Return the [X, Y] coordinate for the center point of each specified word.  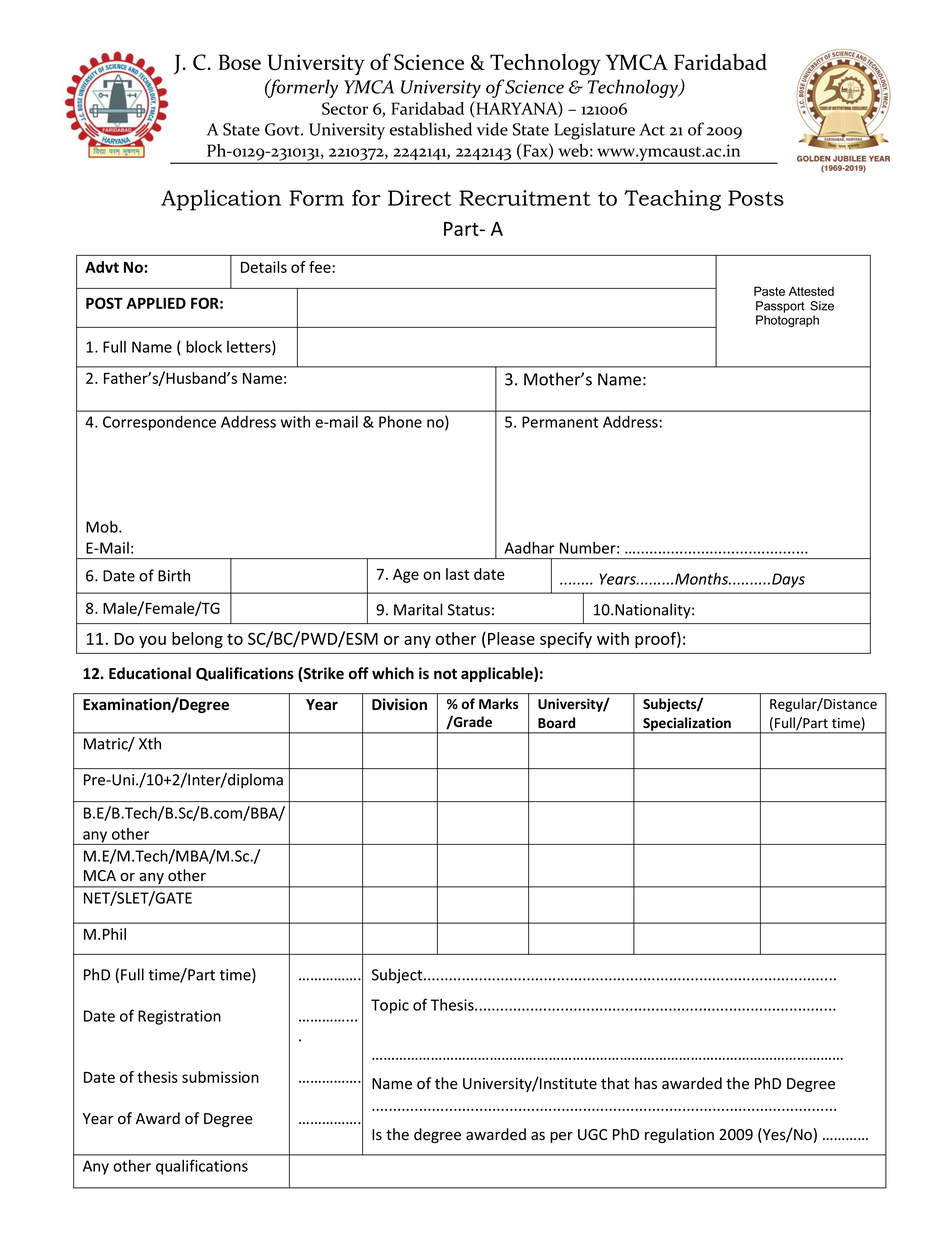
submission [220, 1077]
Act [652, 129]
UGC [593, 1134]
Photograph [787, 321]
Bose [239, 62]
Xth [150, 743]
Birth [174, 575]
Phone [400, 422]
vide [492, 129]
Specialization [687, 725]
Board [556, 722]
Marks [498, 703]
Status [469, 610]
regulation [679, 1135]
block [204, 346]
